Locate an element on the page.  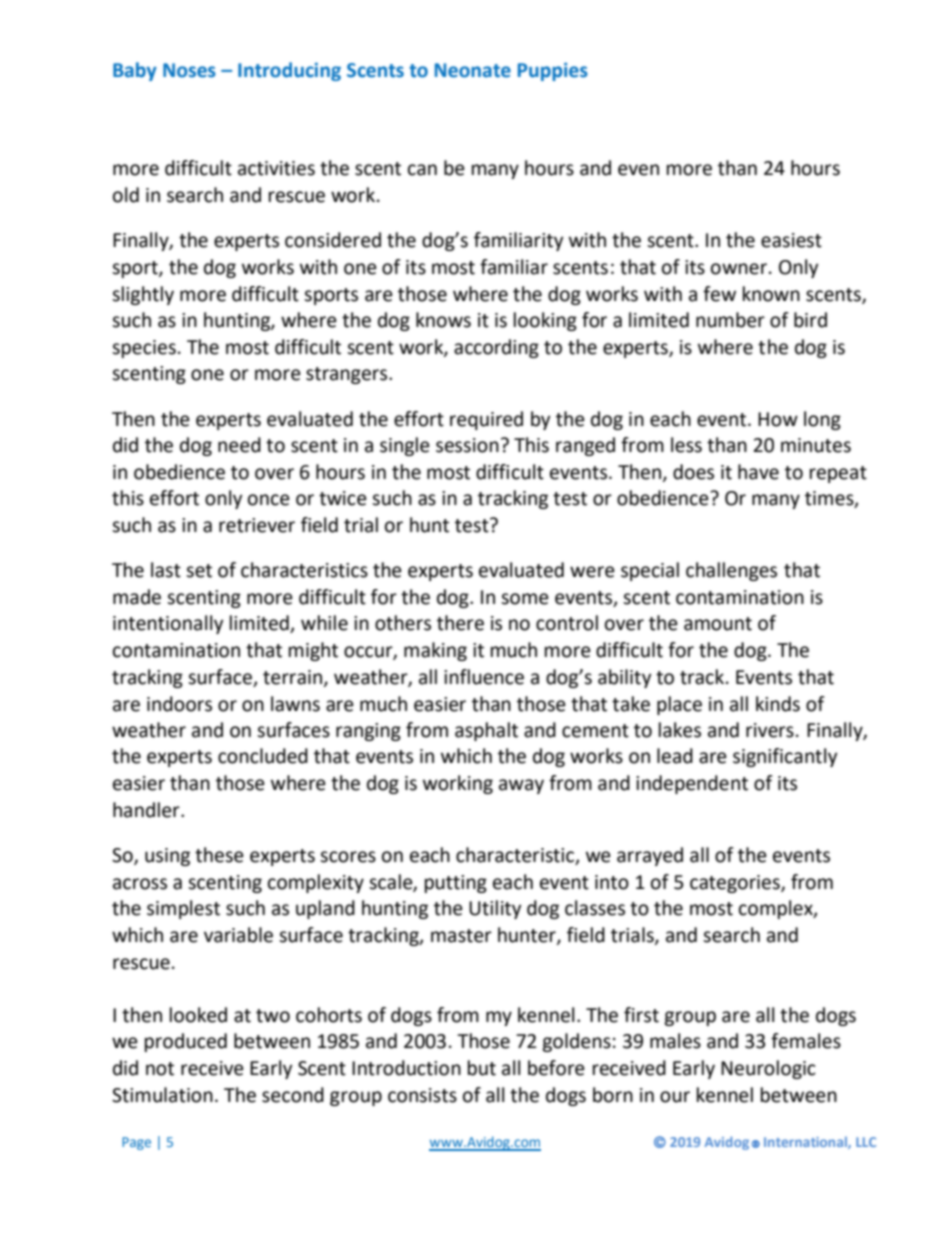
these is located at coordinates (219, 855).
